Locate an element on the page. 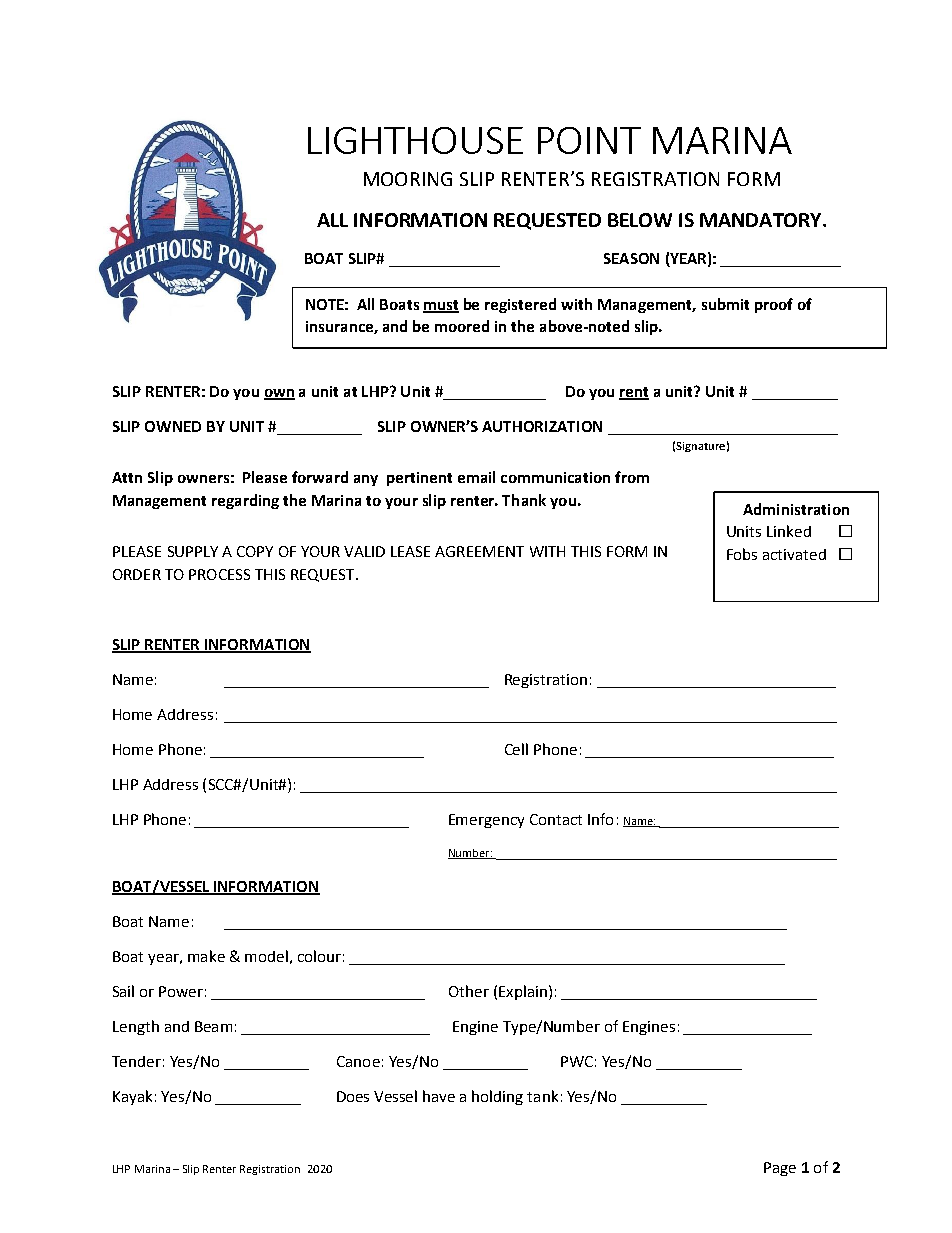 The width and height of the page is (952, 1233). POINT is located at coordinates (589, 140).
